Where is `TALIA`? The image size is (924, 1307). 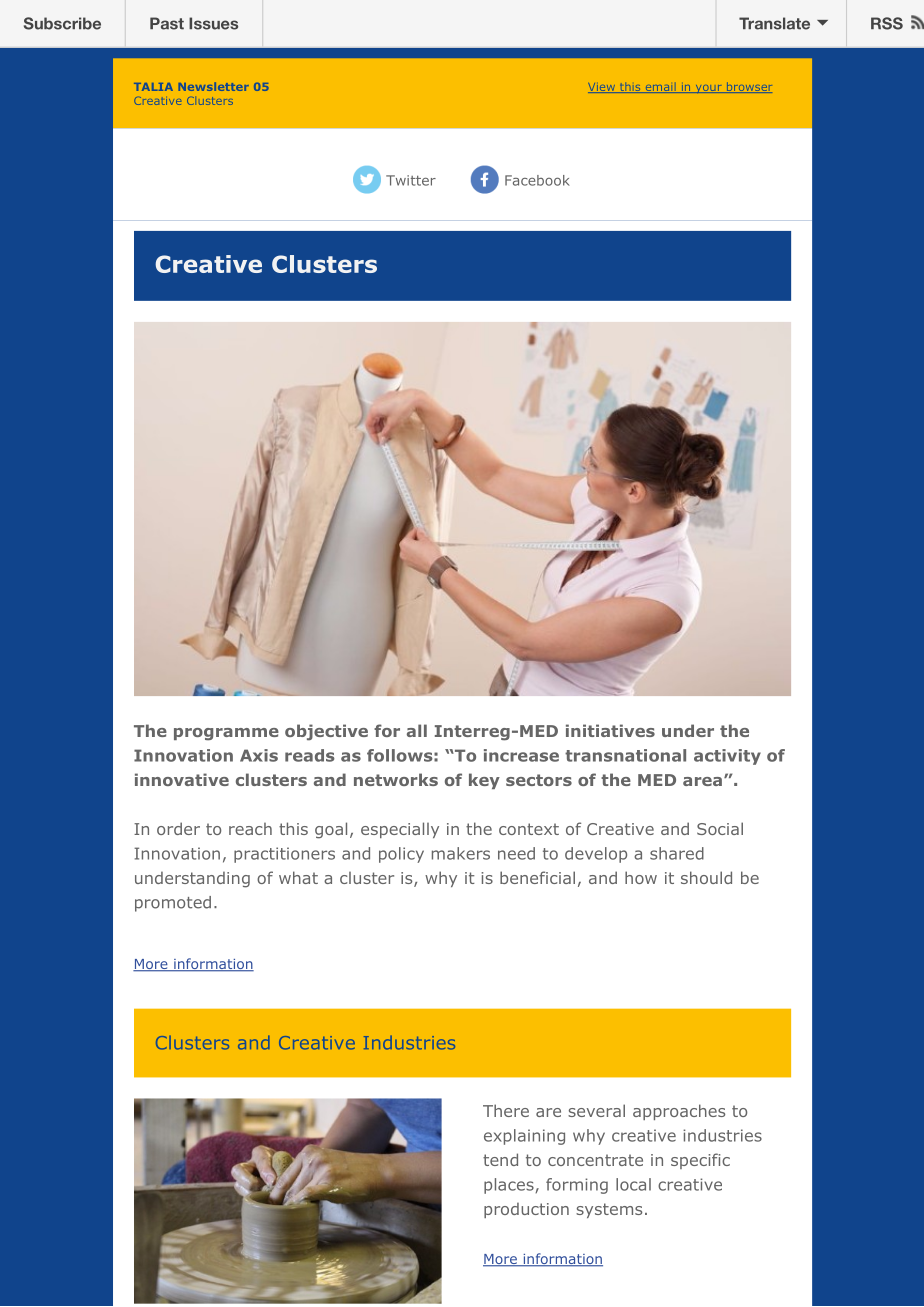
TALIA is located at coordinates (153, 87).
